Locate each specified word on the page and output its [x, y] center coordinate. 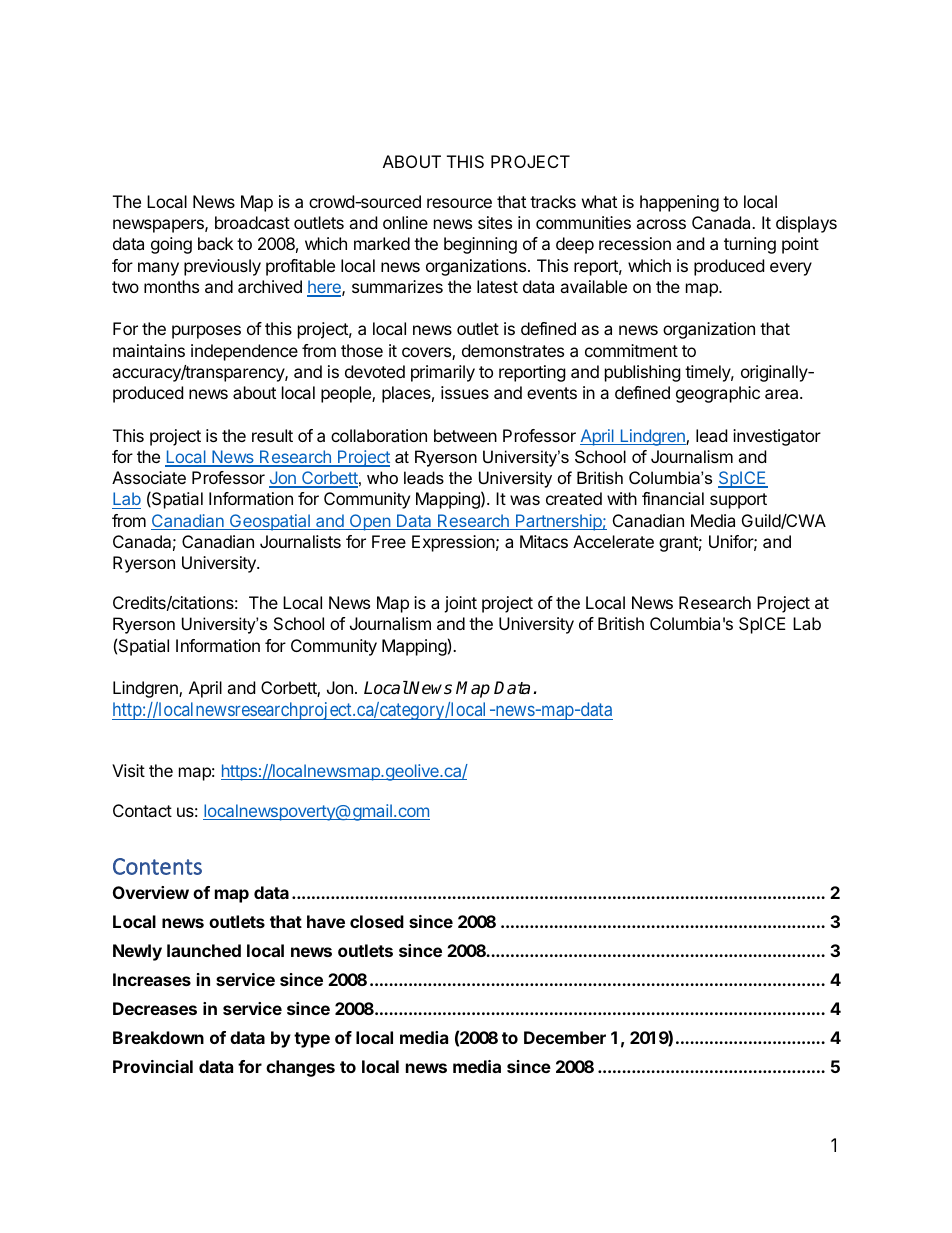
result [272, 435]
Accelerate [613, 541]
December [565, 1037]
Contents [157, 866]
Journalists [300, 541]
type [312, 1040]
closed [377, 921]
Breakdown [158, 1037]
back [215, 243]
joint [460, 604]
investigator [777, 437]
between [465, 435]
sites [495, 222]
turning [750, 245]
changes [300, 1068]
